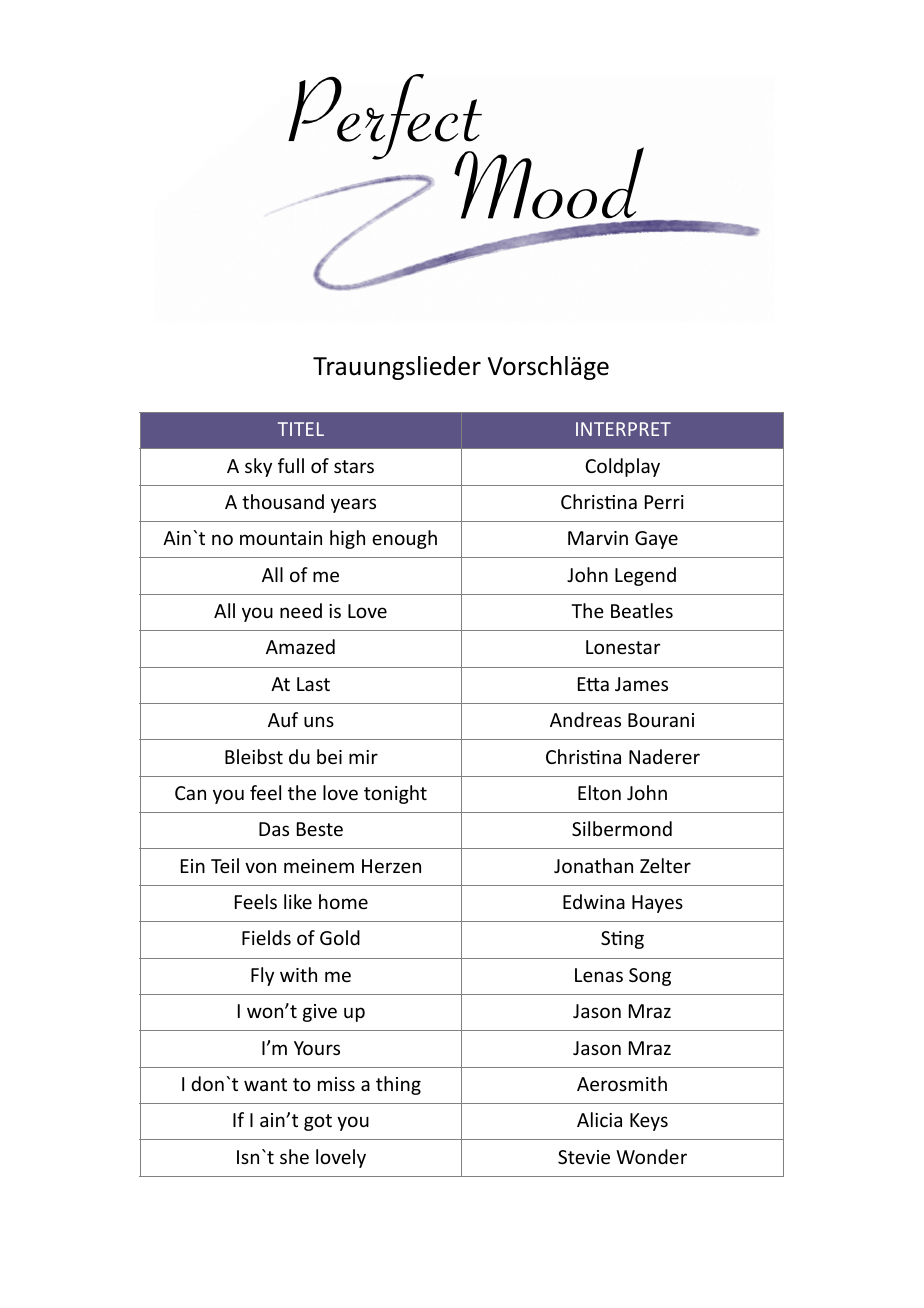  What do you see at coordinates (301, 610) in the document?
I see `need` at bounding box center [301, 610].
